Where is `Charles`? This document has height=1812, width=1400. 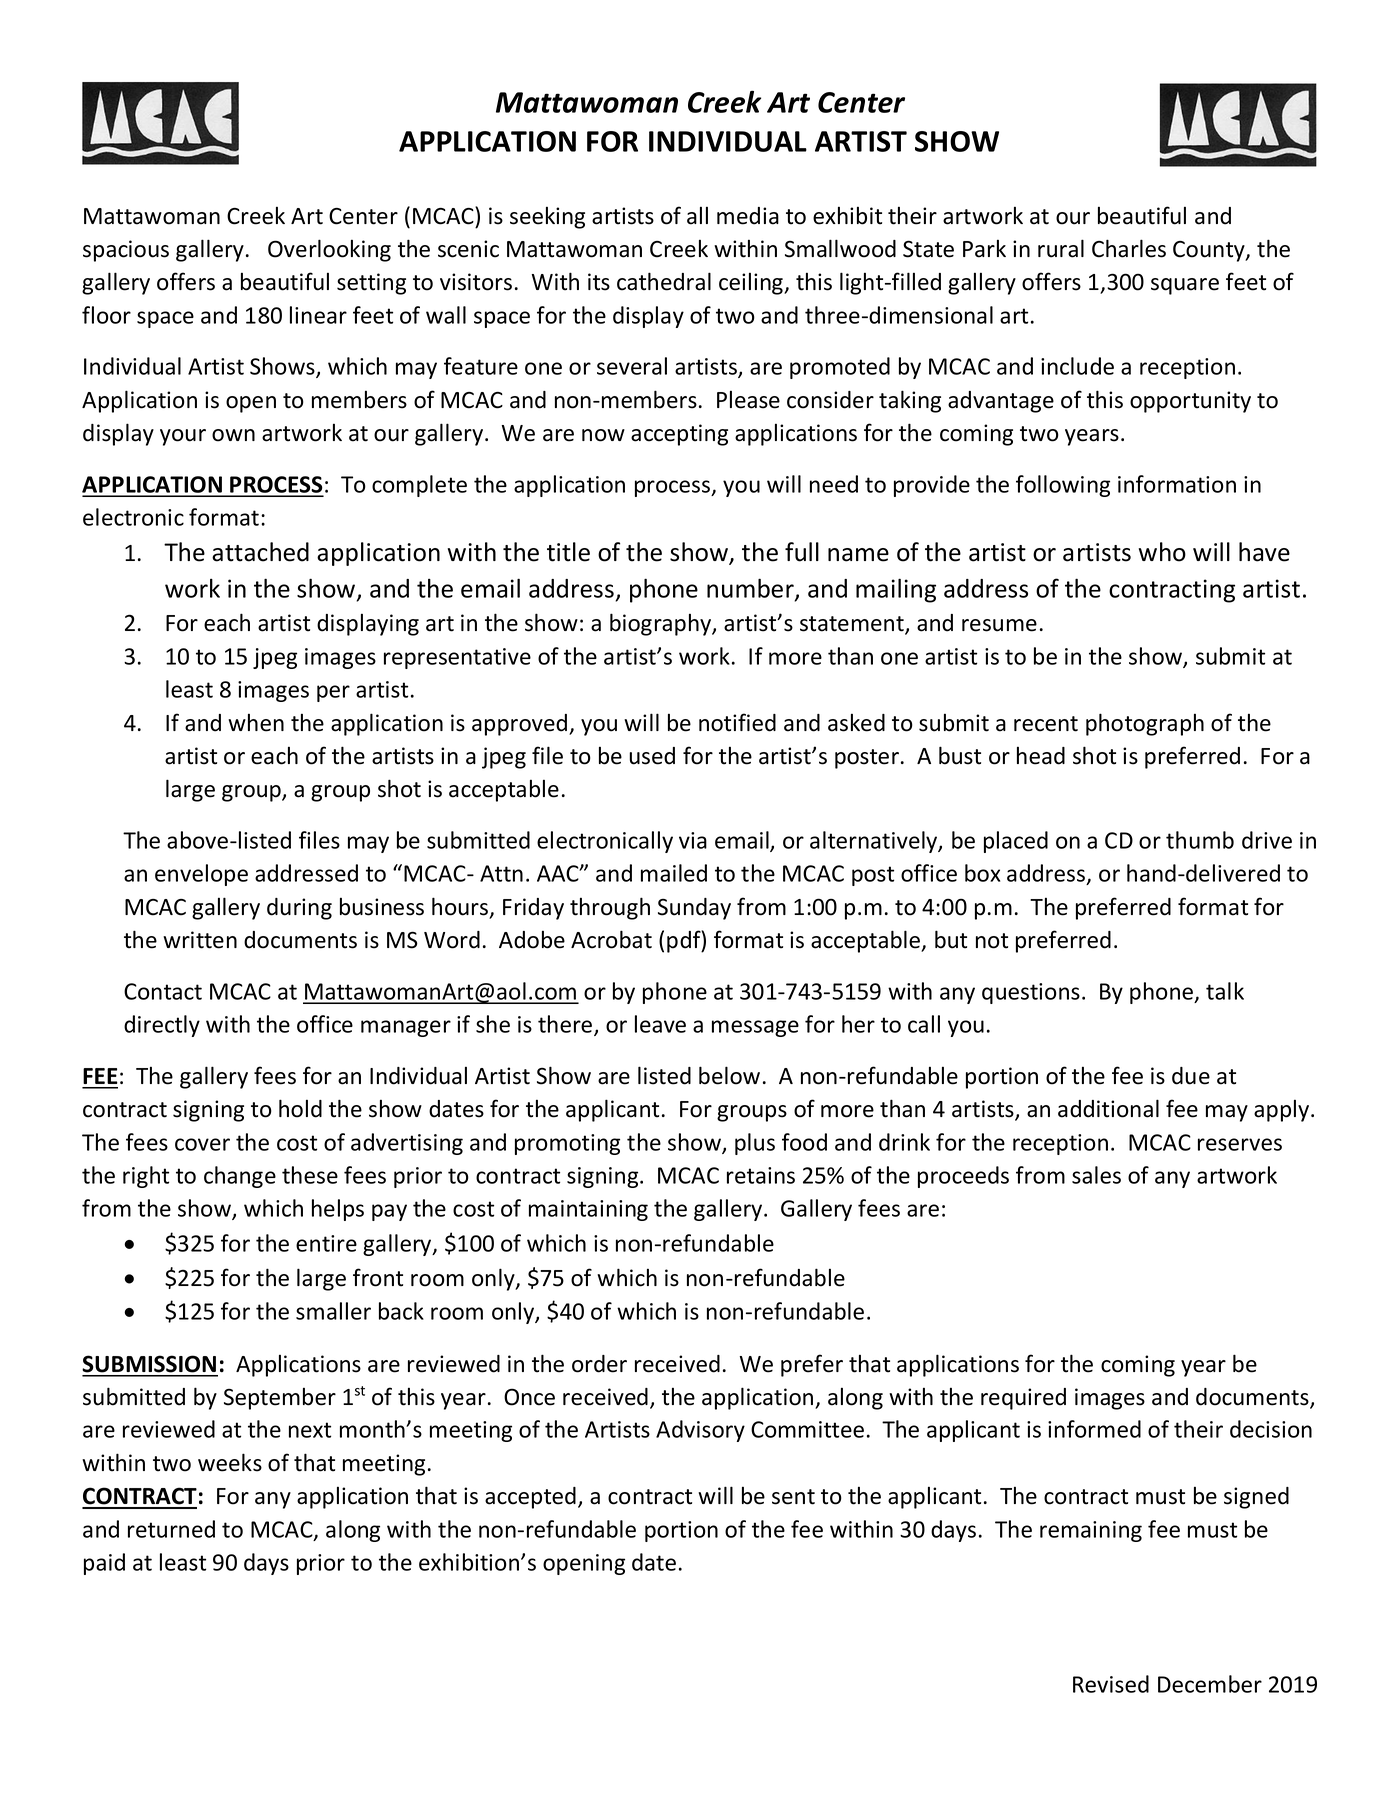
Charles is located at coordinates (1129, 248).
